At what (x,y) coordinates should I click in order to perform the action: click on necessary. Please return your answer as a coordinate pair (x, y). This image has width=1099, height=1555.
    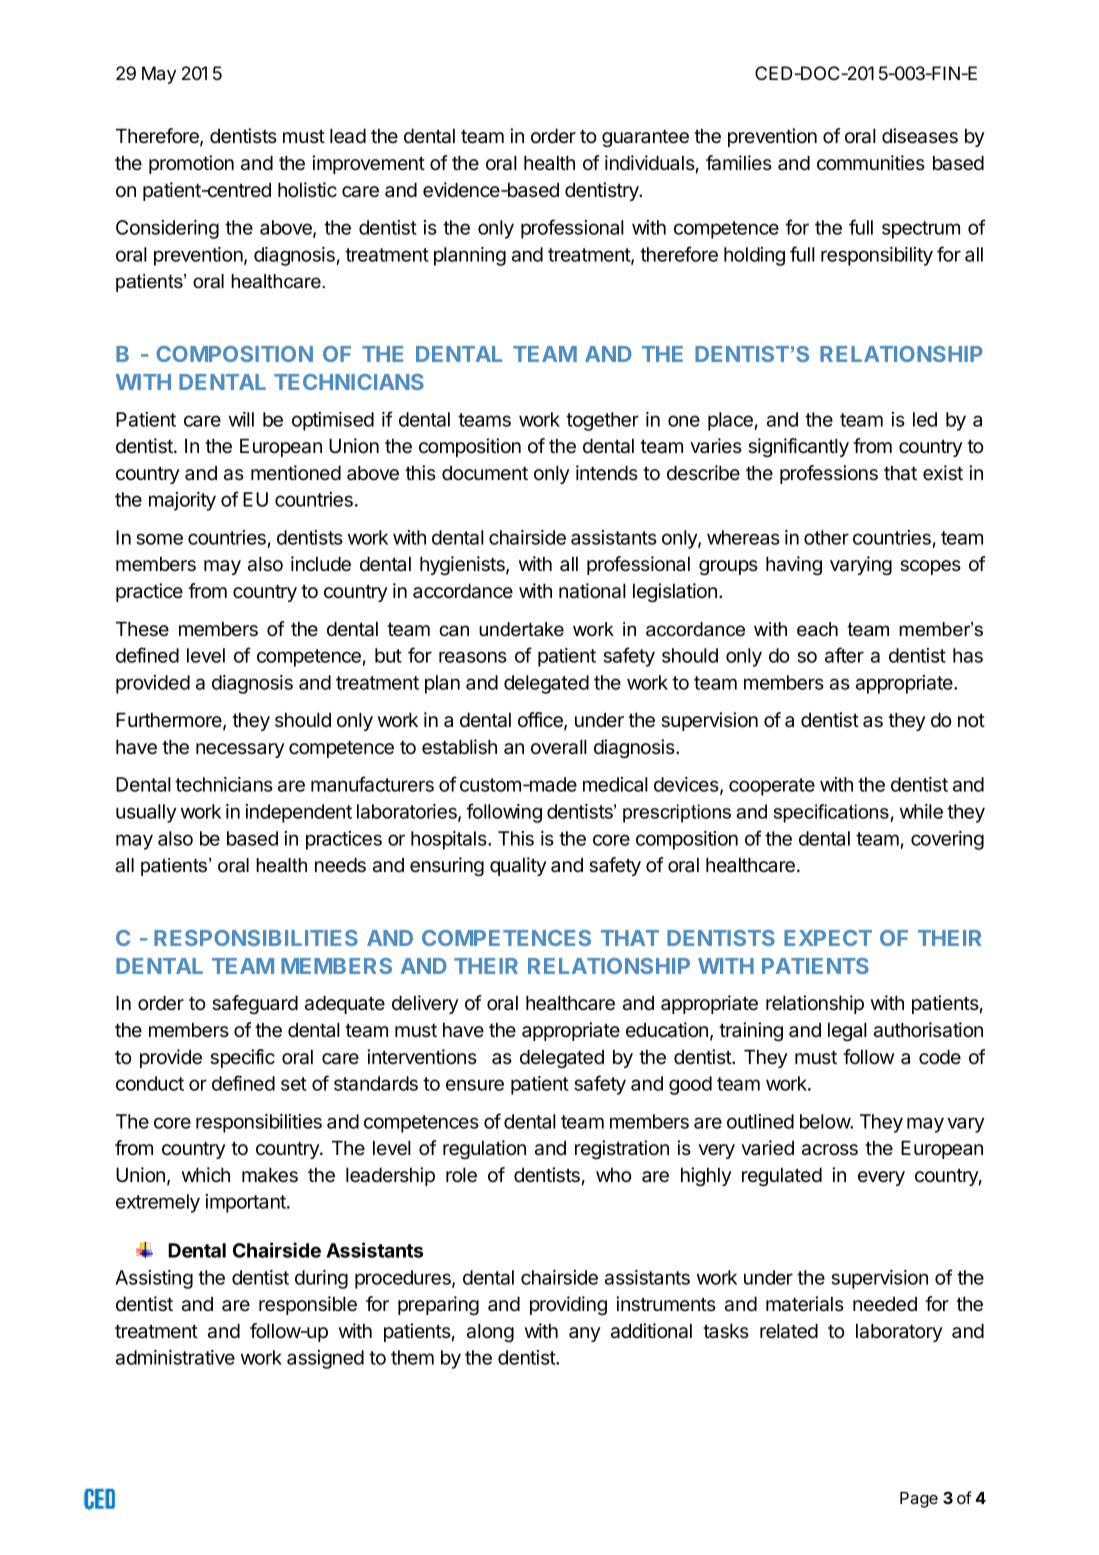
    Looking at the image, I should click on (240, 750).
